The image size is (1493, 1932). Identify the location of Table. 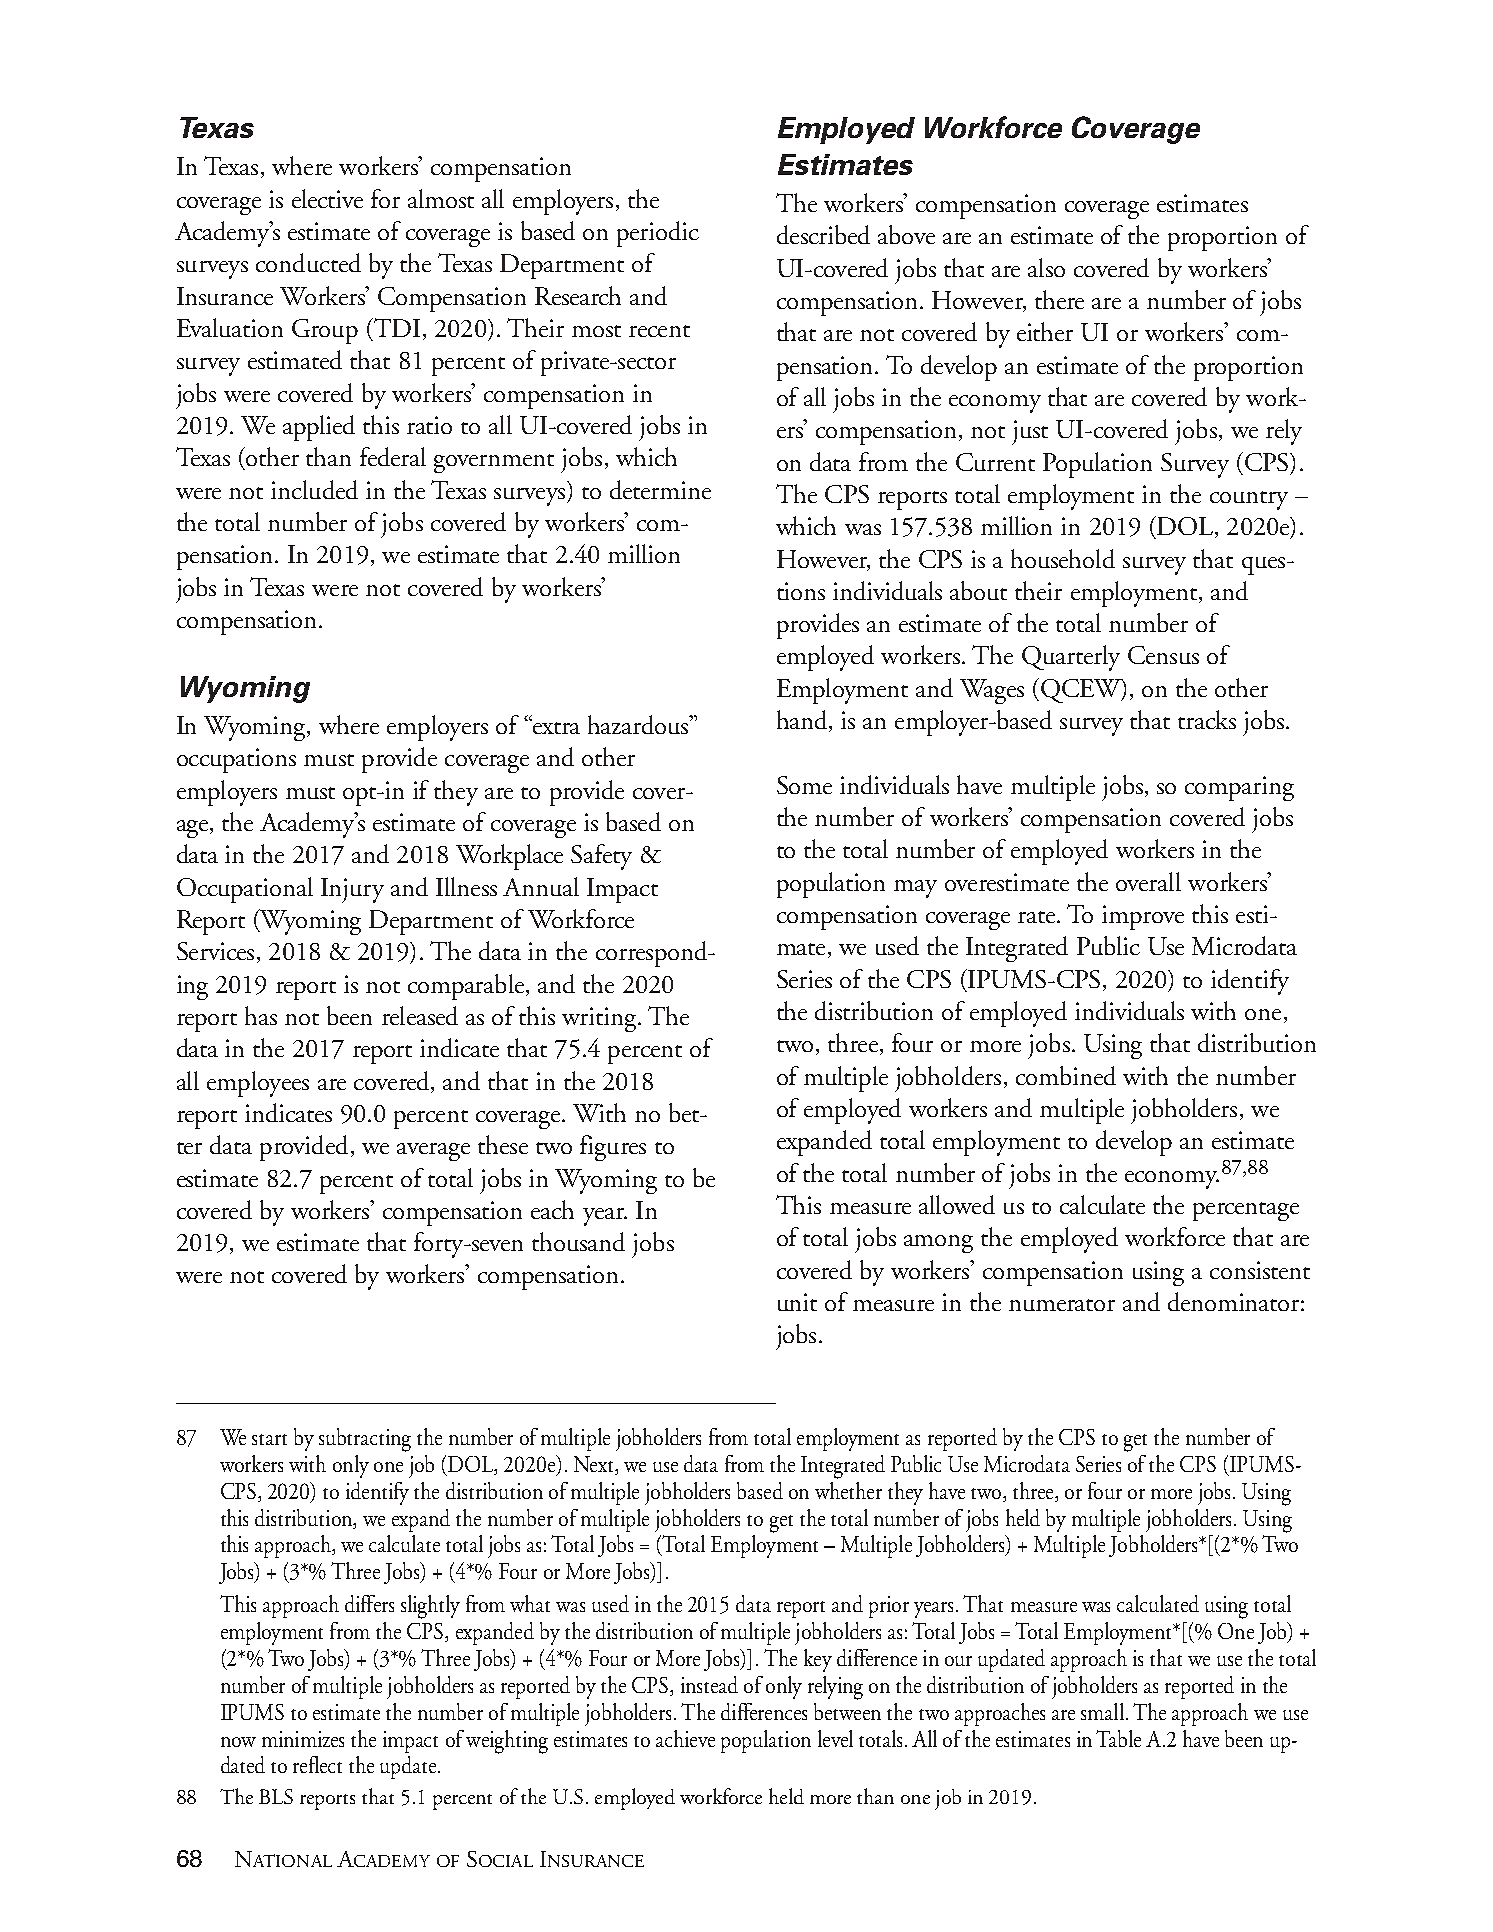
(1118, 1738).
